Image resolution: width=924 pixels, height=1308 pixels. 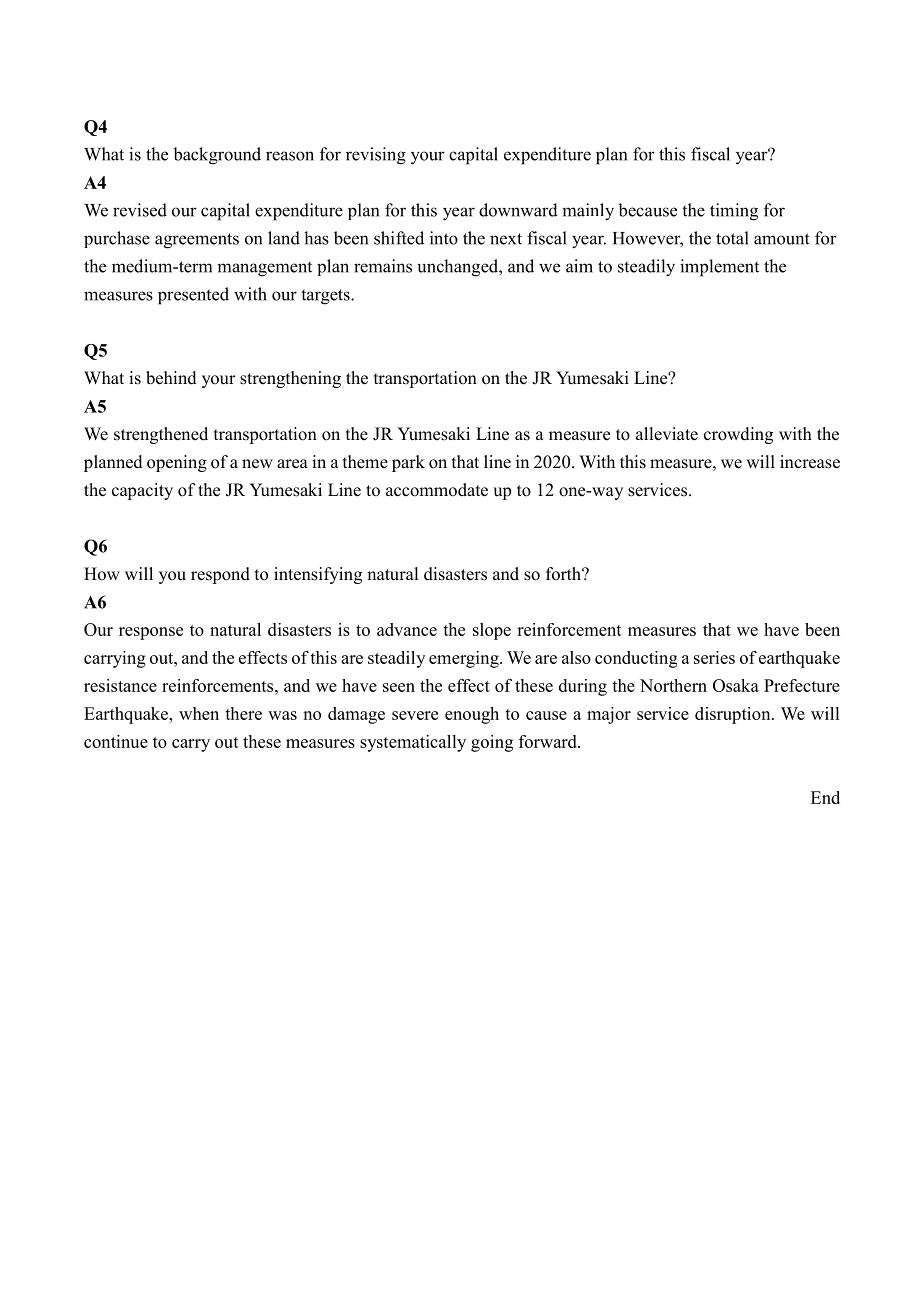 What do you see at coordinates (734, 715) in the document?
I see `disruption` at bounding box center [734, 715].
